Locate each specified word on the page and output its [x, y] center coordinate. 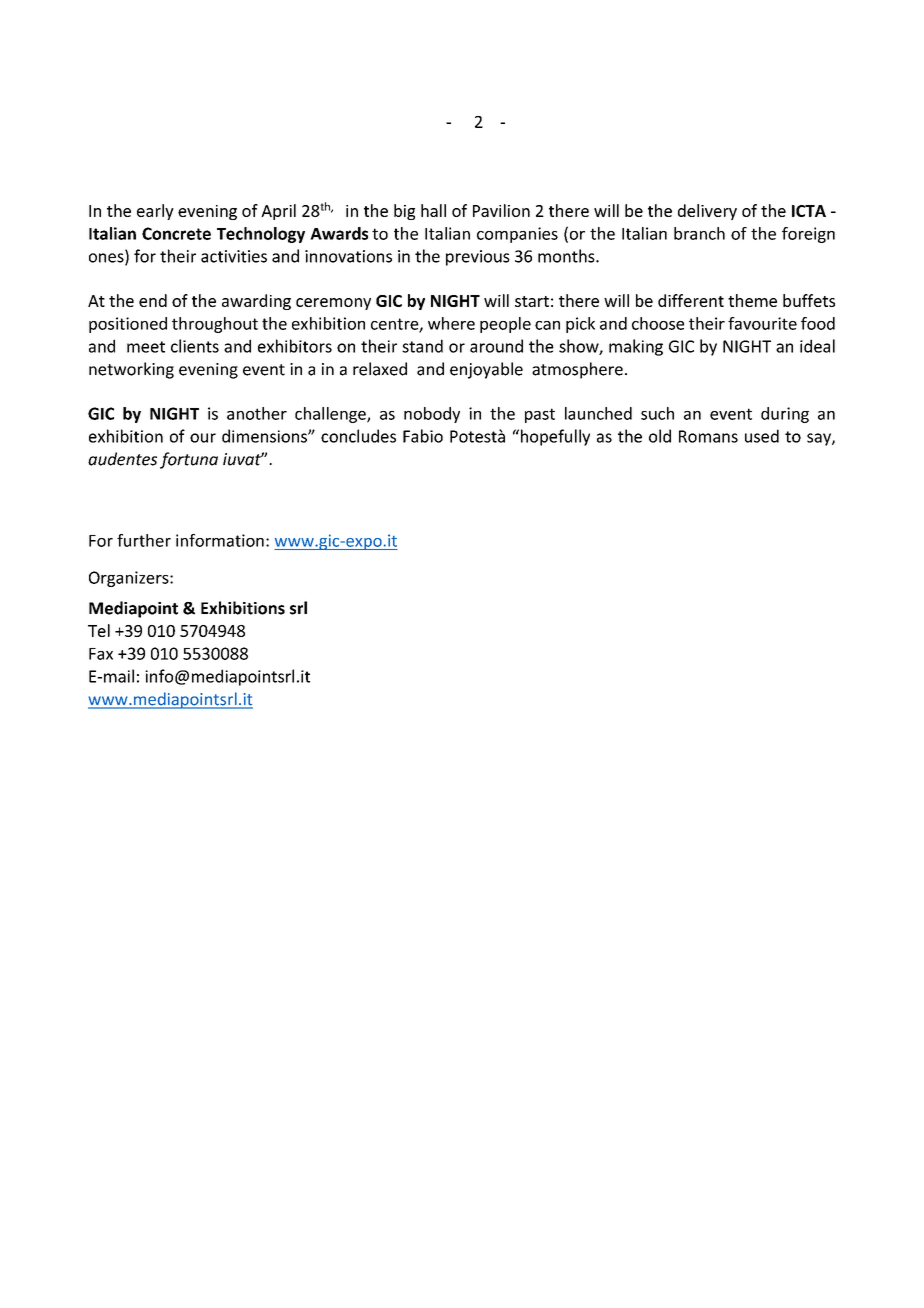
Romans [708, 436]
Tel [99, 630]
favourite [762, 323]
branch [699, 233]
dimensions [265, 436]
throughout [215, 325]
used [762, 436]
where [451, 323]
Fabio [423, 436]
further [144, 540]
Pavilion [501, 210]
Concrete [176, 233]
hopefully [554, 437]
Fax [101, 654]
